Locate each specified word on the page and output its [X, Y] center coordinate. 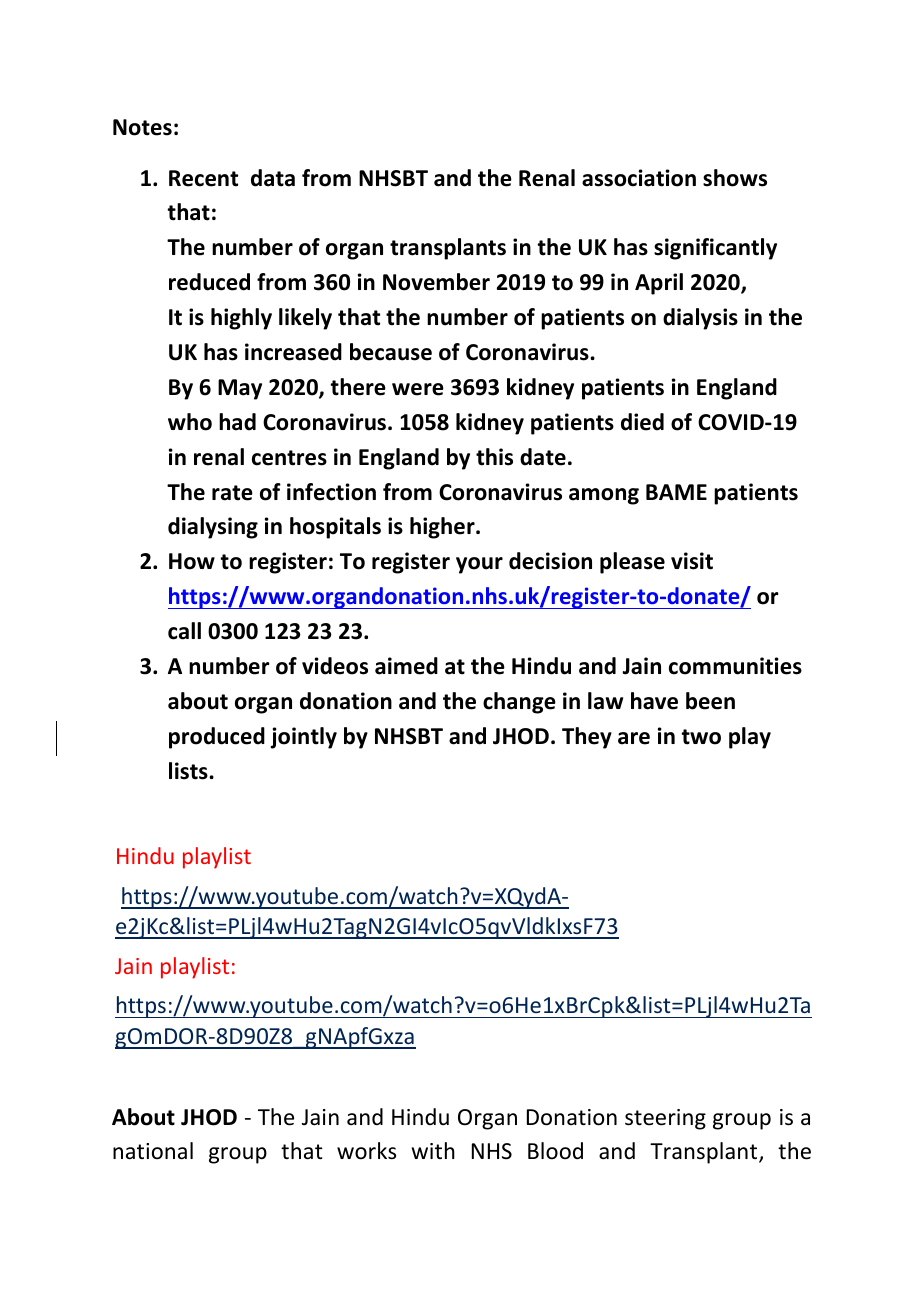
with [433, 1150]
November [436, 282]
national [153, 1151]
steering [665, 1119]
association [639, 178]
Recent [203, 178]
